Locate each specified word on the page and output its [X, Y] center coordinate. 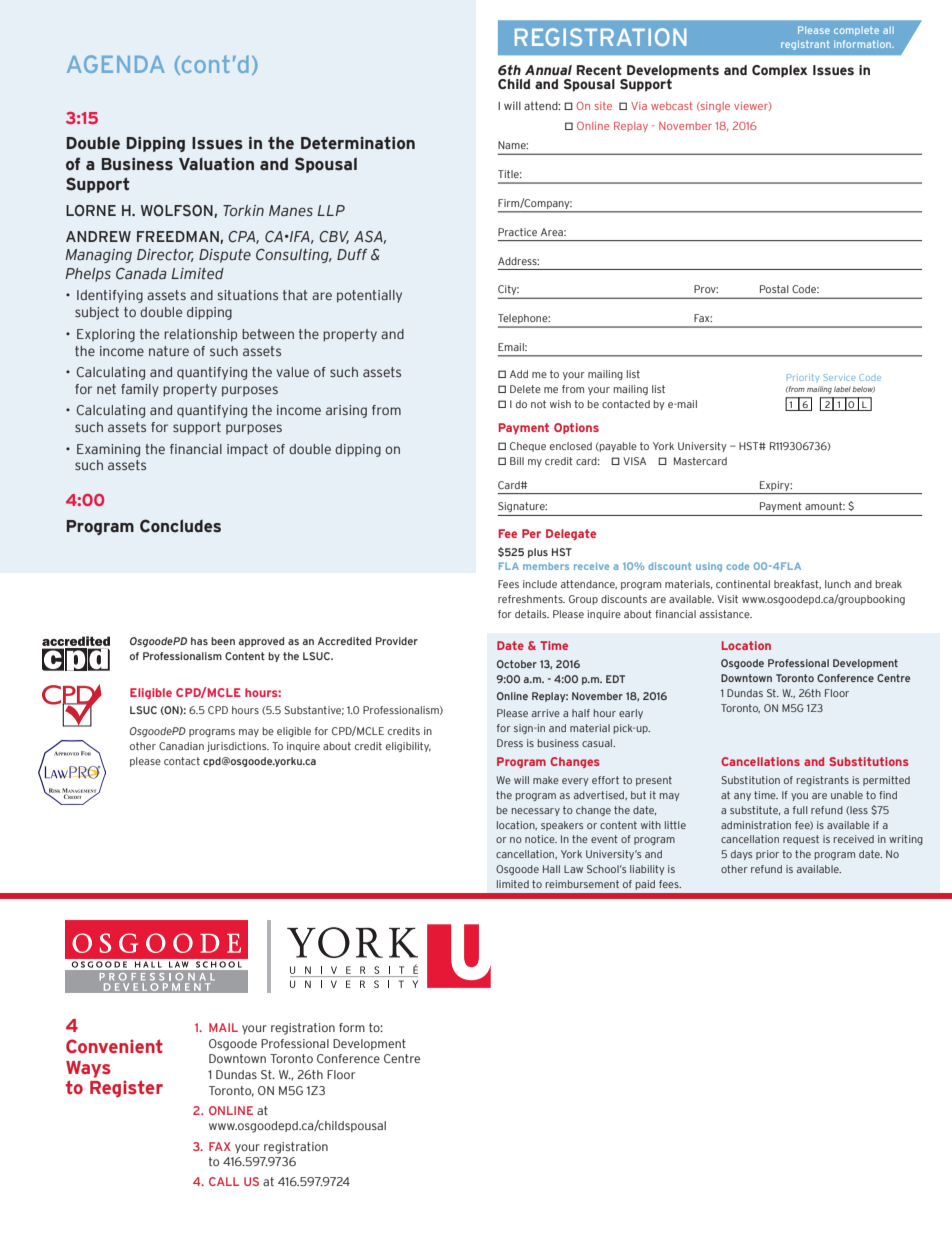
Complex [780, 71]
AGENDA [116, 64]
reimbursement [582, 884]
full [800, 810]
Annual [548, 70]
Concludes [180, 526]
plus [538, 553]
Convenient [114, 1046]
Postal [774, 289]
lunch [838, 584]
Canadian [181, 746]
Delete [525, 389]
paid [645, 885]
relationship [200, 335]
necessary [536, 812]
